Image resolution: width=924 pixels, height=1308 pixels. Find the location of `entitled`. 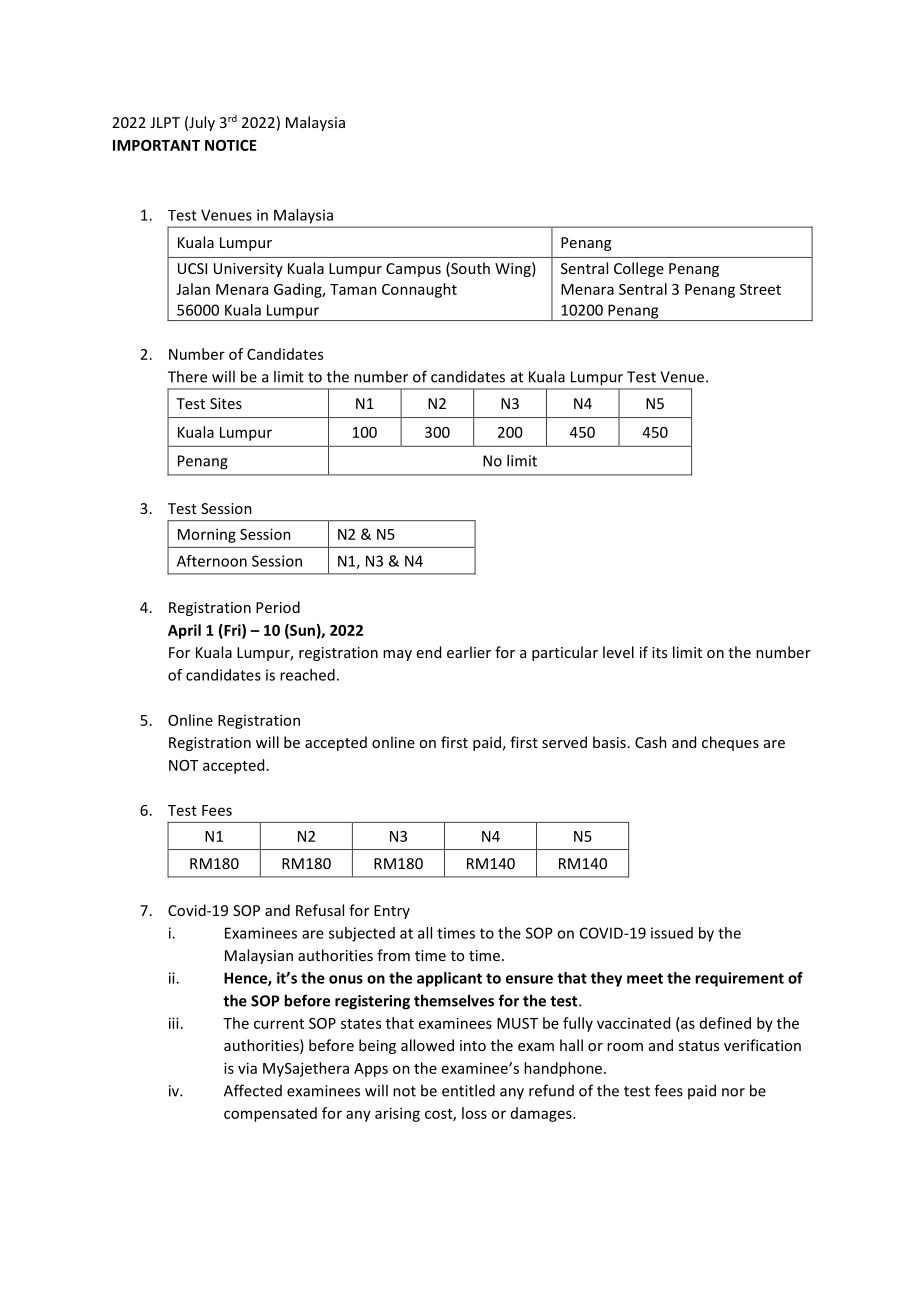

entitled is located at coordinates (468, 1090).
